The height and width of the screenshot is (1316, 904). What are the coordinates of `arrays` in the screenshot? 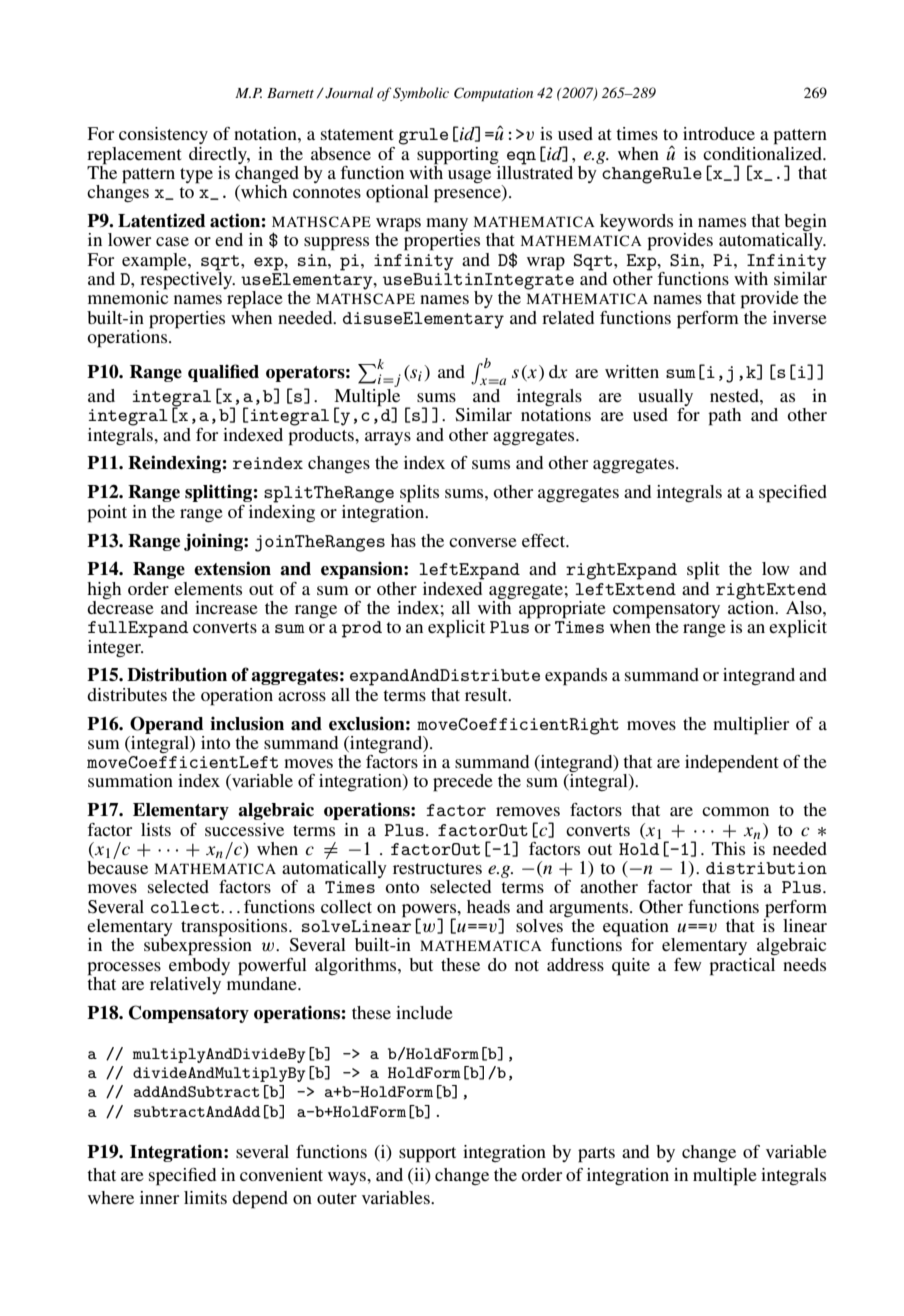 It's located at (388, 438).
